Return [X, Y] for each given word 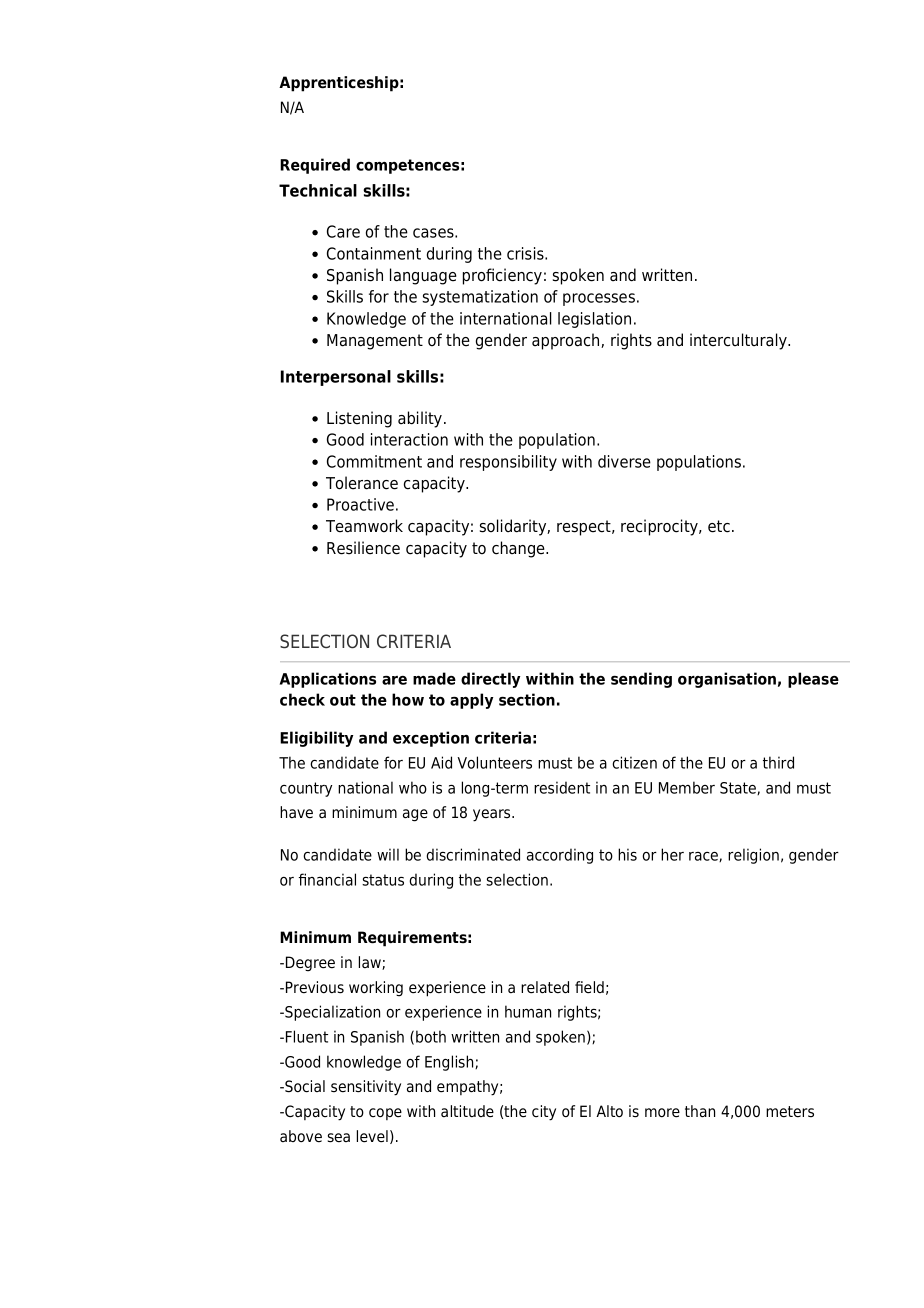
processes [599, 299]
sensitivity [366, 1088]
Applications [328, 680]
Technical [318, 190]
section [527, 699]
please [813, 680]
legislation [594, 320]
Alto [609, 1111]
